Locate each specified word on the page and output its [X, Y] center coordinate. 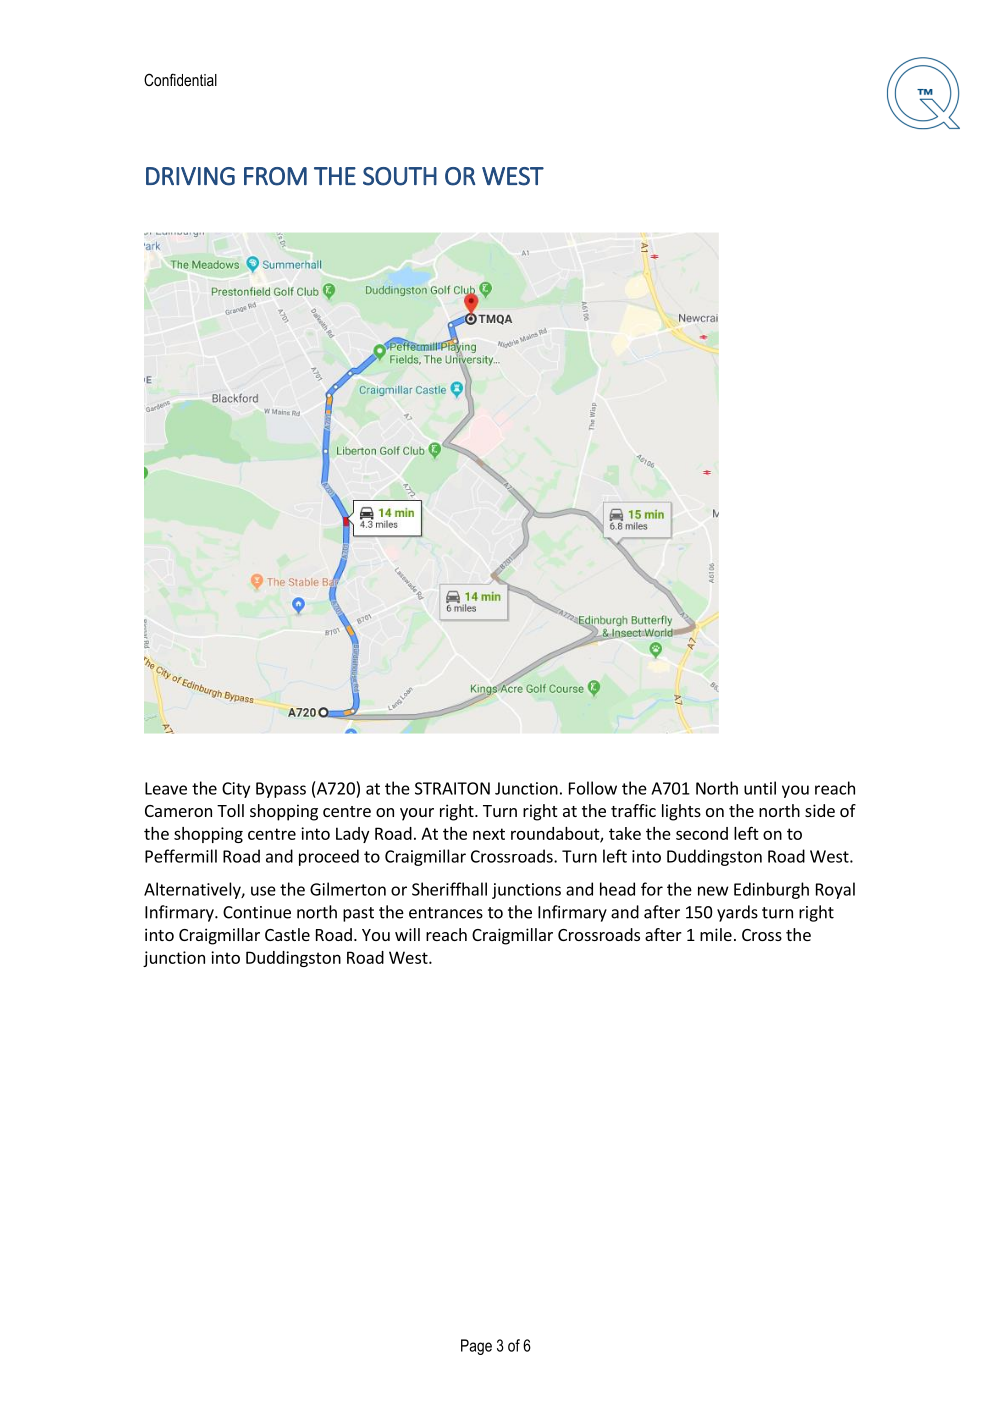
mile [716, 934]
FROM [275, 176]
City [236, 790]
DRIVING [190, 176]
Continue [257, 912]
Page [476, 1347]
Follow [593, 788]
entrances [446, 913]
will [407, 934]
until [760, 788]
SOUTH [400, 176]
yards [737, 913]
